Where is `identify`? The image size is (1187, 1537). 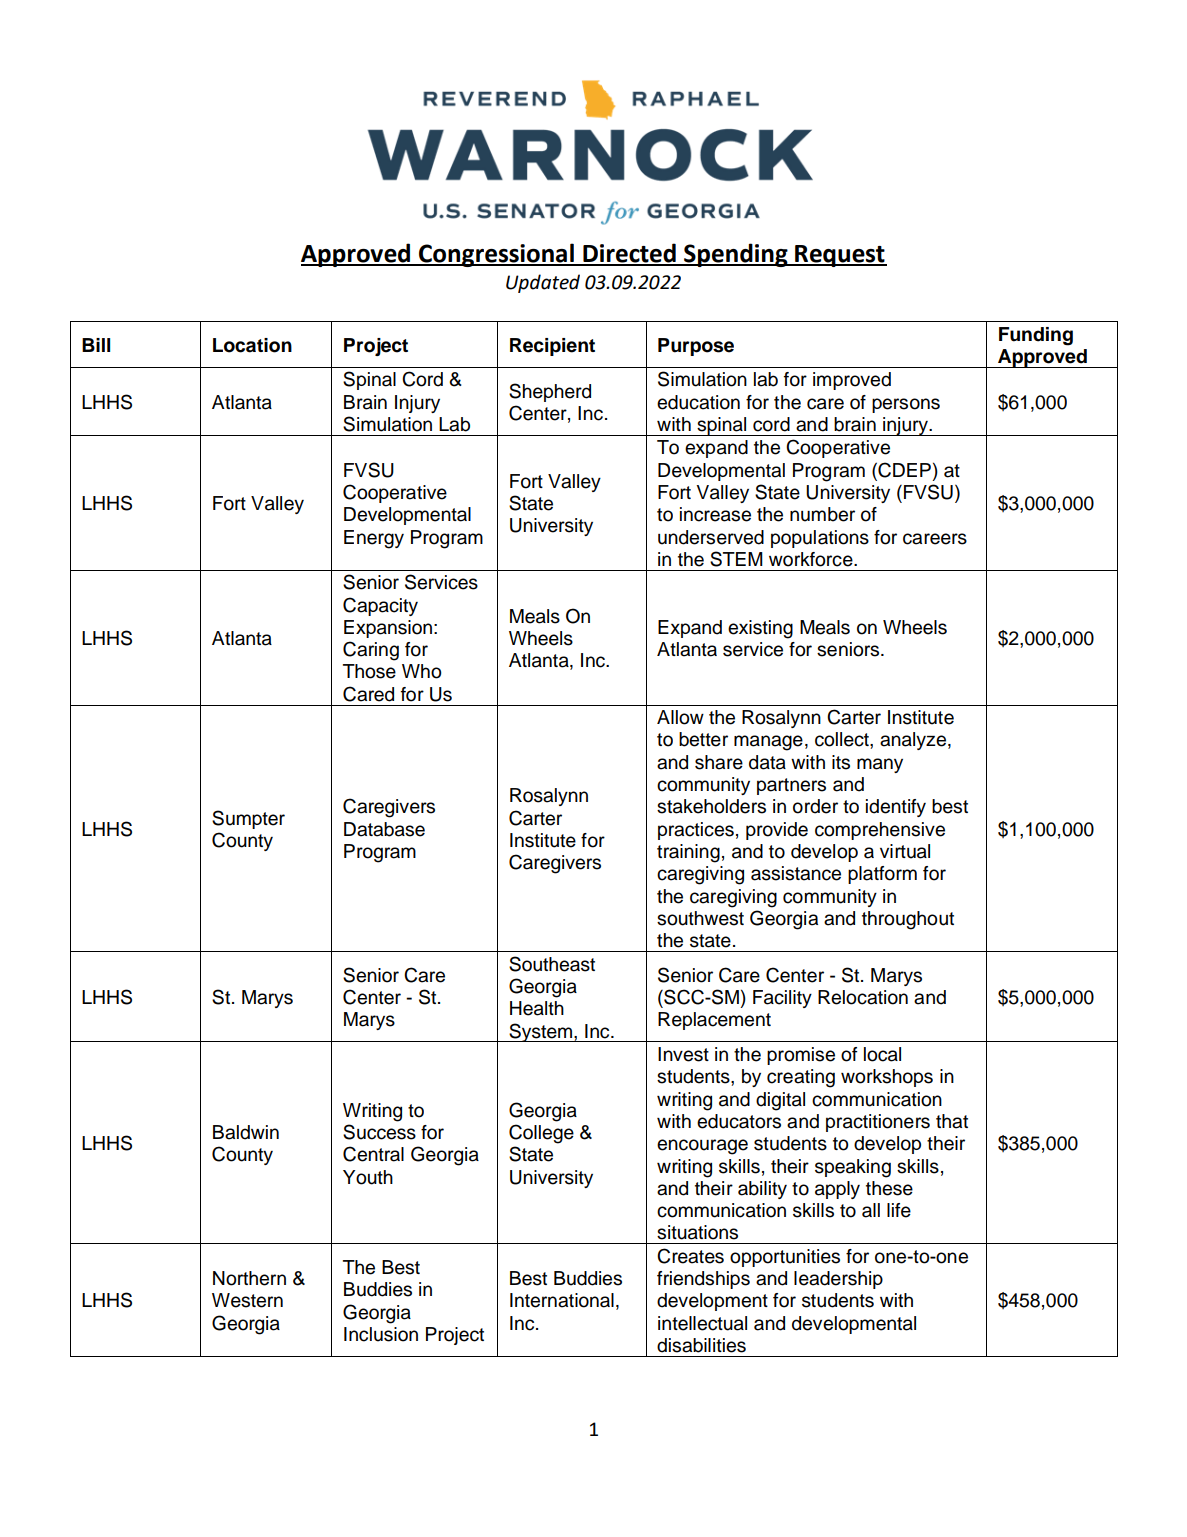 identify is located at coordinates (896, 808).
